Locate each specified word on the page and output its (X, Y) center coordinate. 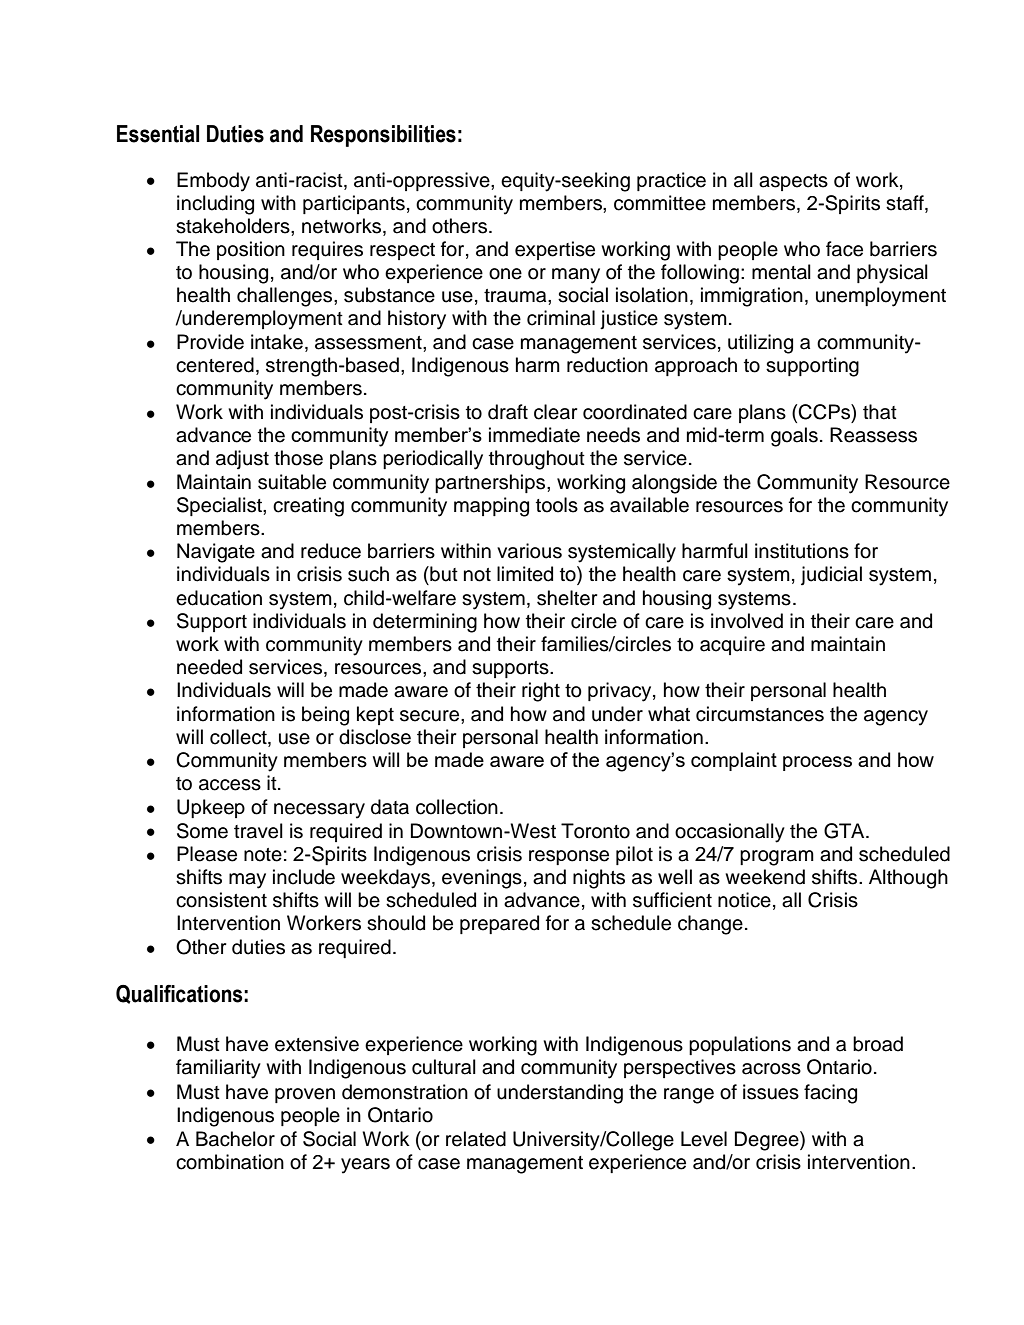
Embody (213, 182)
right (541, 692)
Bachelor (235, 1139)
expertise (555, 250)
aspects (793, 182)
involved (747, 621)
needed (209, 667)
